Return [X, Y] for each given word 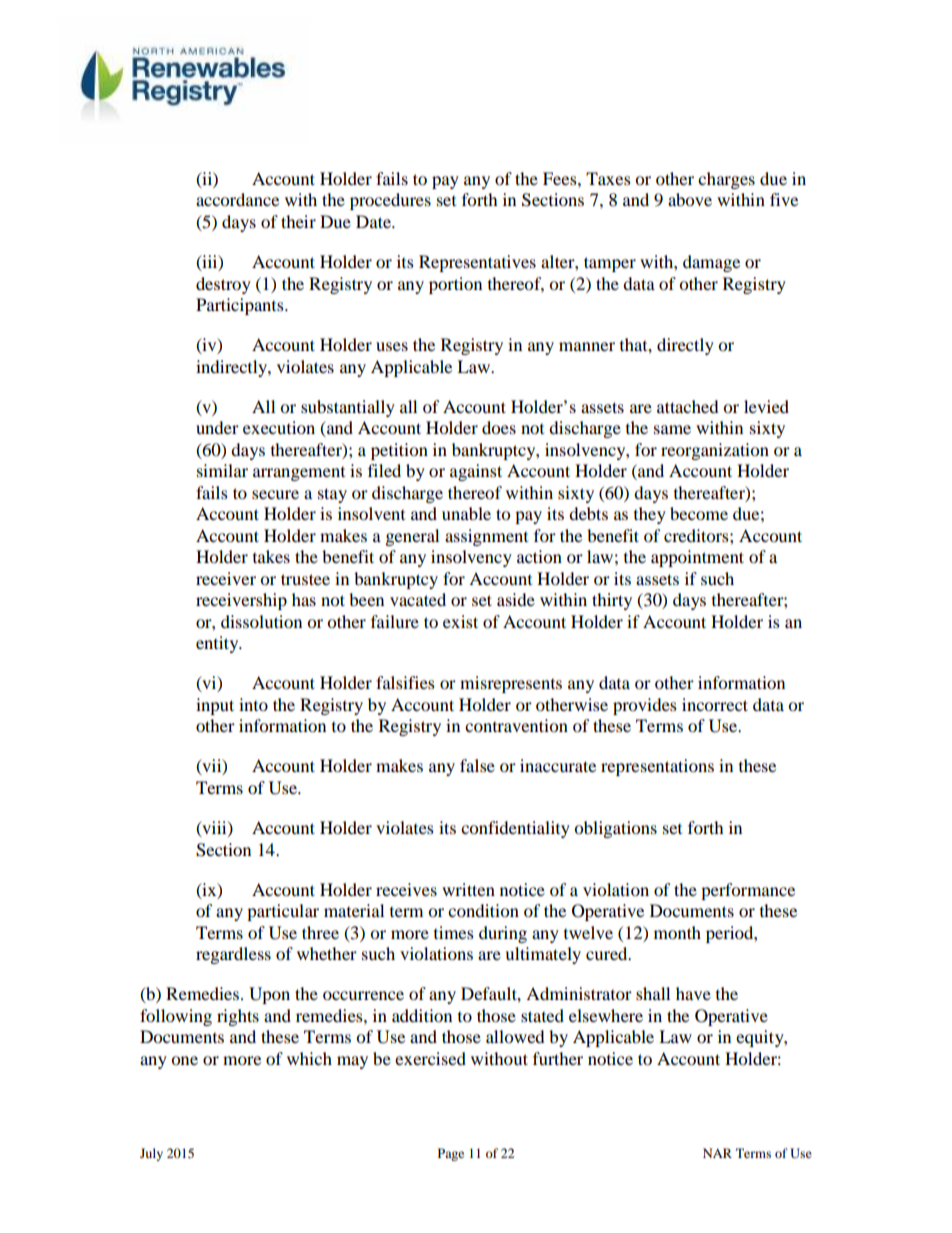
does [499, 427]
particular [283, 912]
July [151, 1154]
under [217, 427]
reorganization [715, 451]
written [468, 889]
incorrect [715, 704]
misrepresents [511, 684]
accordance [237, 199]
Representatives [477, 263]
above [690, 199]
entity [218, 644]
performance [748, 891]
